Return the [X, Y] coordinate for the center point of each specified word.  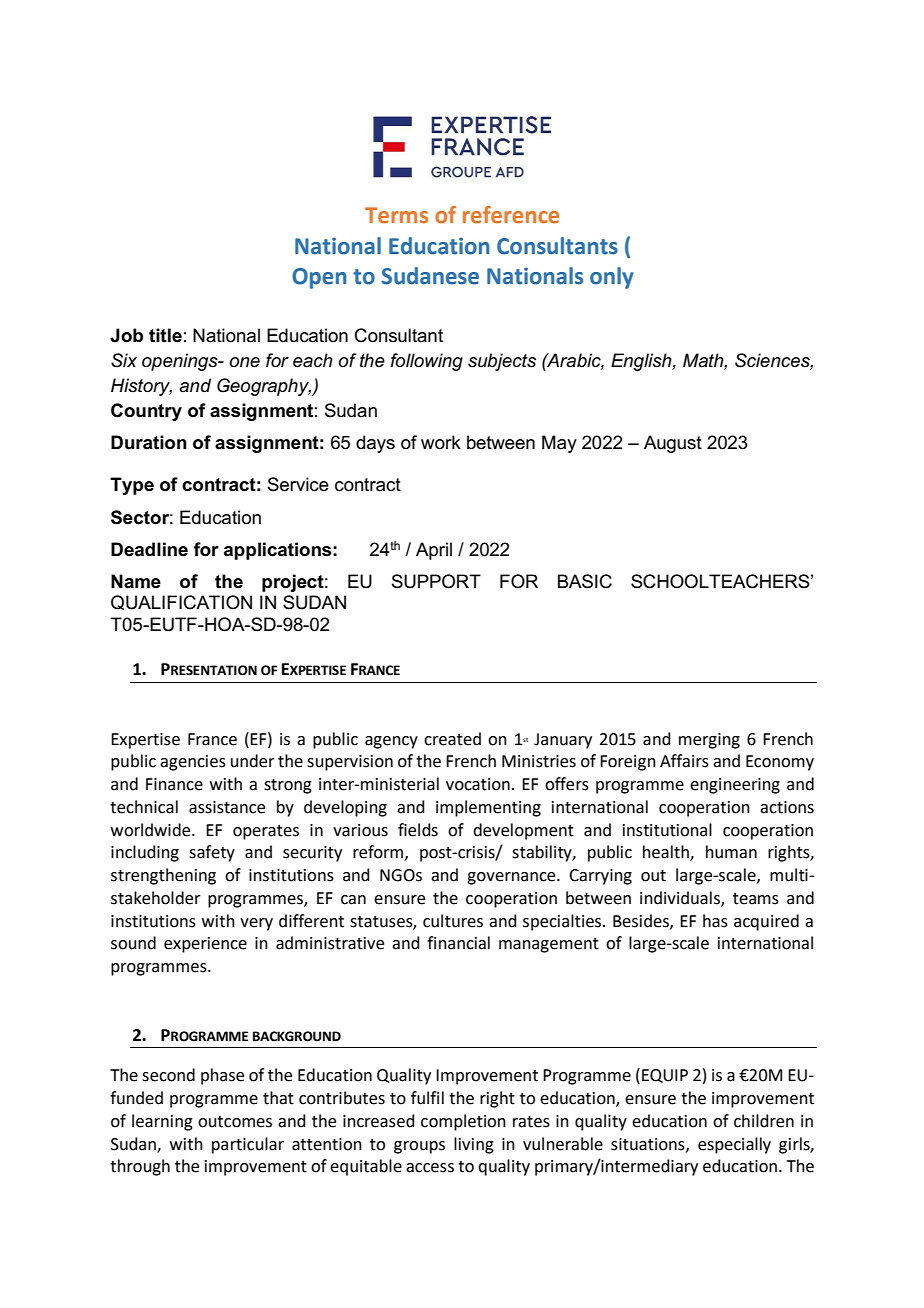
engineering [735, 786]
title [165, 335]
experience [205, 945]
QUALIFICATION [181, 602]
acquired [766, 922]
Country [146, 412]
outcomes [235, 1122]
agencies [193, 763]
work [441, 442]
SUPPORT [436, 581]
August [673, 444]
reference [511, 215]
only [612, 278]
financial [458, 943]
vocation [478, 784]
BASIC [585, 581]
